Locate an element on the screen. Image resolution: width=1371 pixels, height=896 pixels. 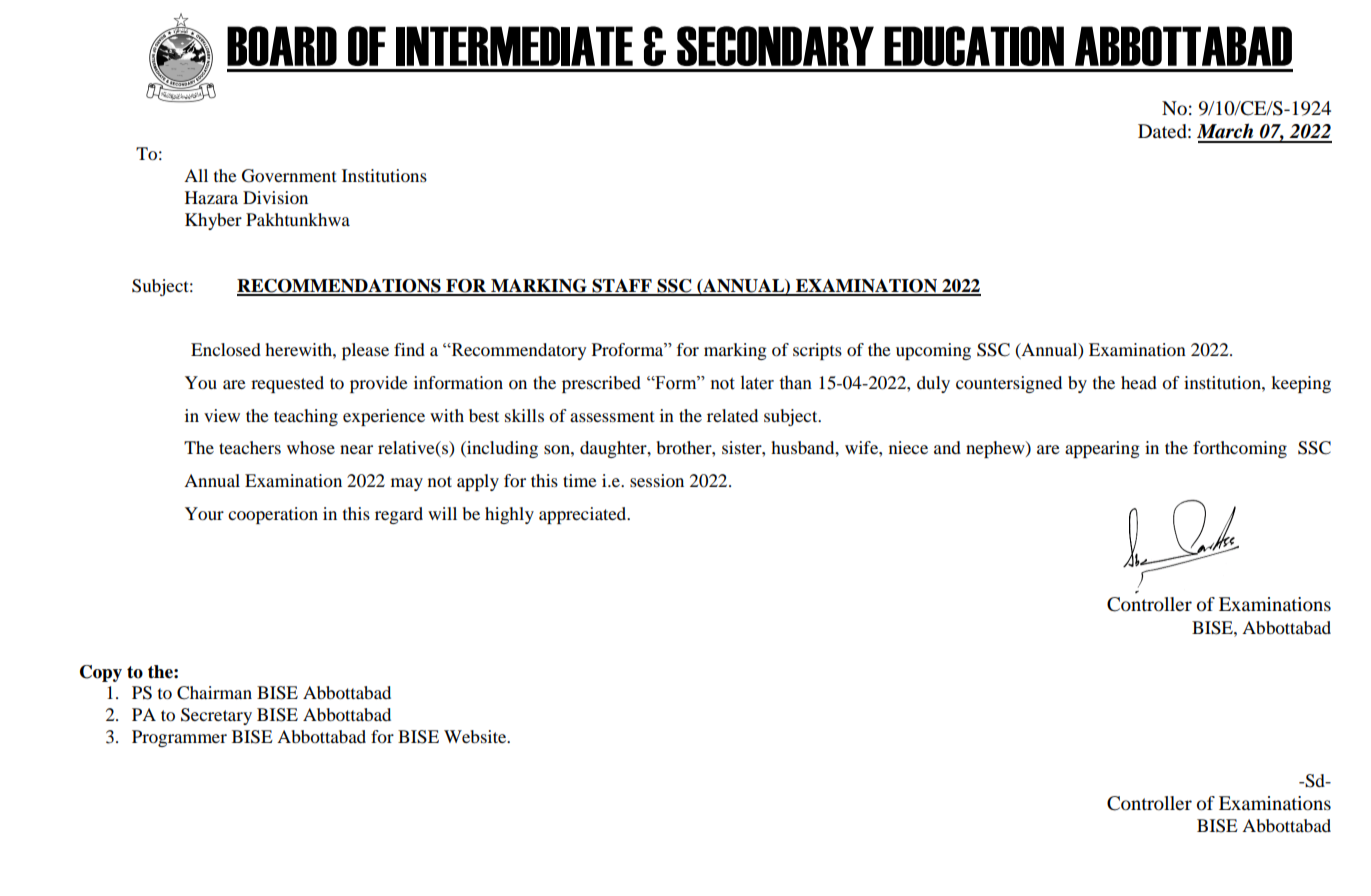
EDUCATION is located at coordinates (974, 46).
